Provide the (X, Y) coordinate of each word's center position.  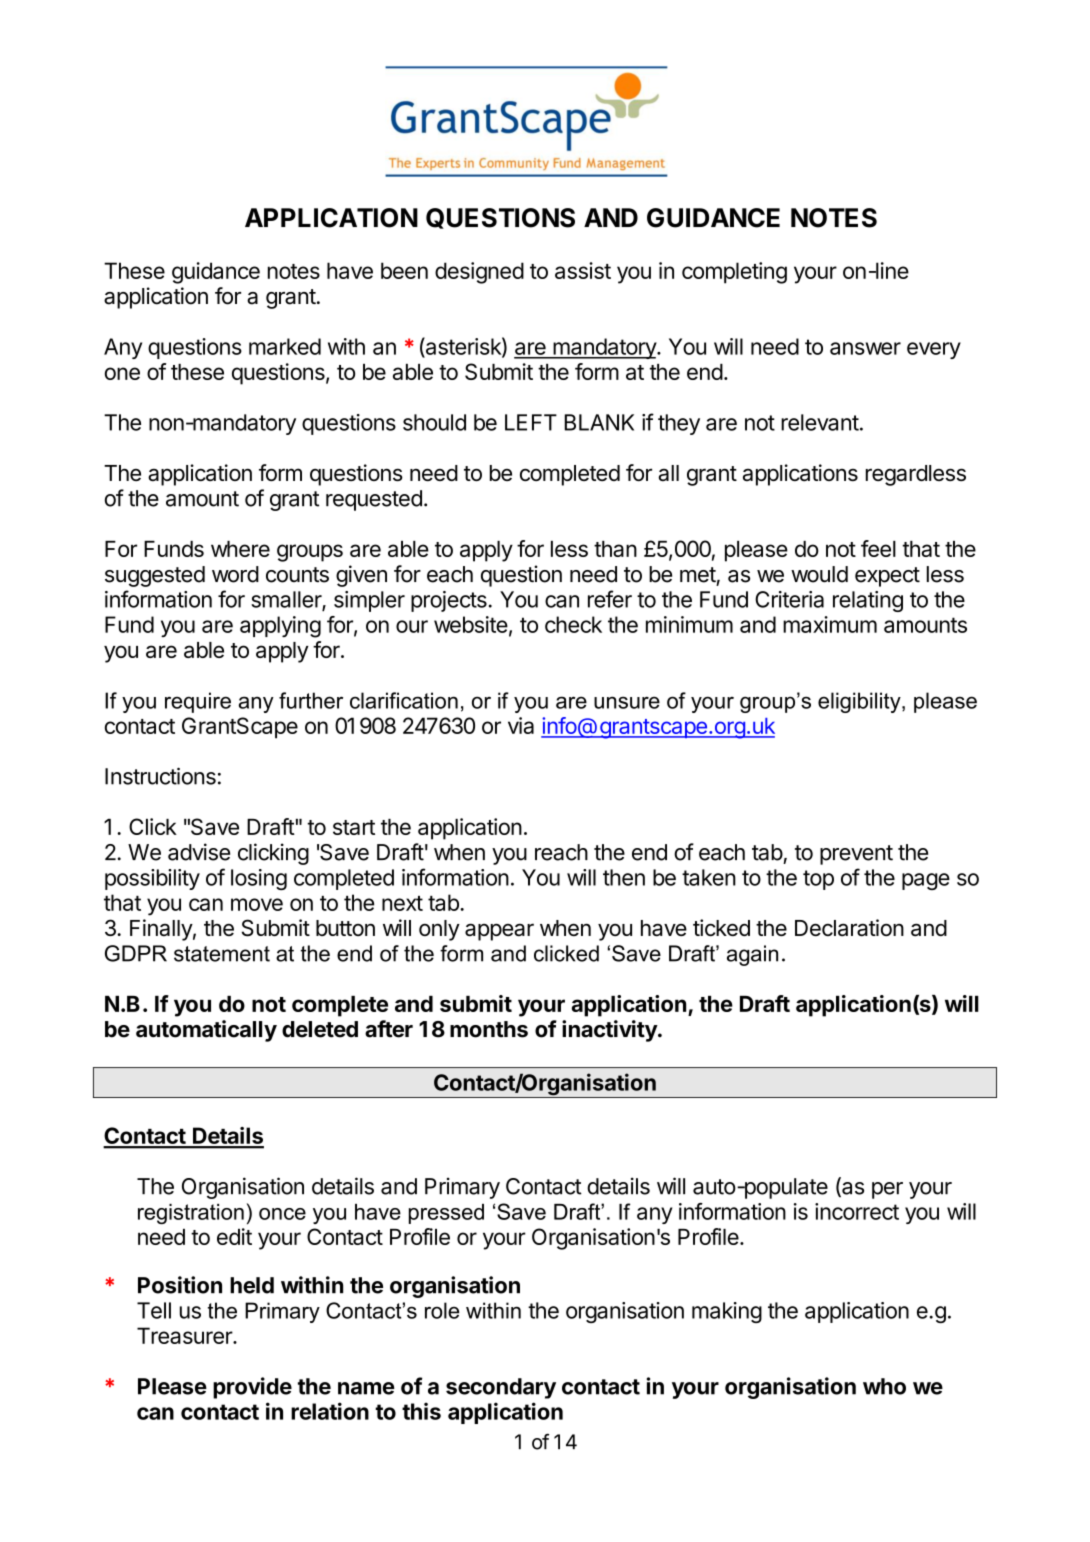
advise (199, 852)
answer (865, 348)
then (624, 877)
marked (285, 346)
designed (479, 273)
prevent (856, 855)
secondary (501, 1388)
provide (252, 1388)
